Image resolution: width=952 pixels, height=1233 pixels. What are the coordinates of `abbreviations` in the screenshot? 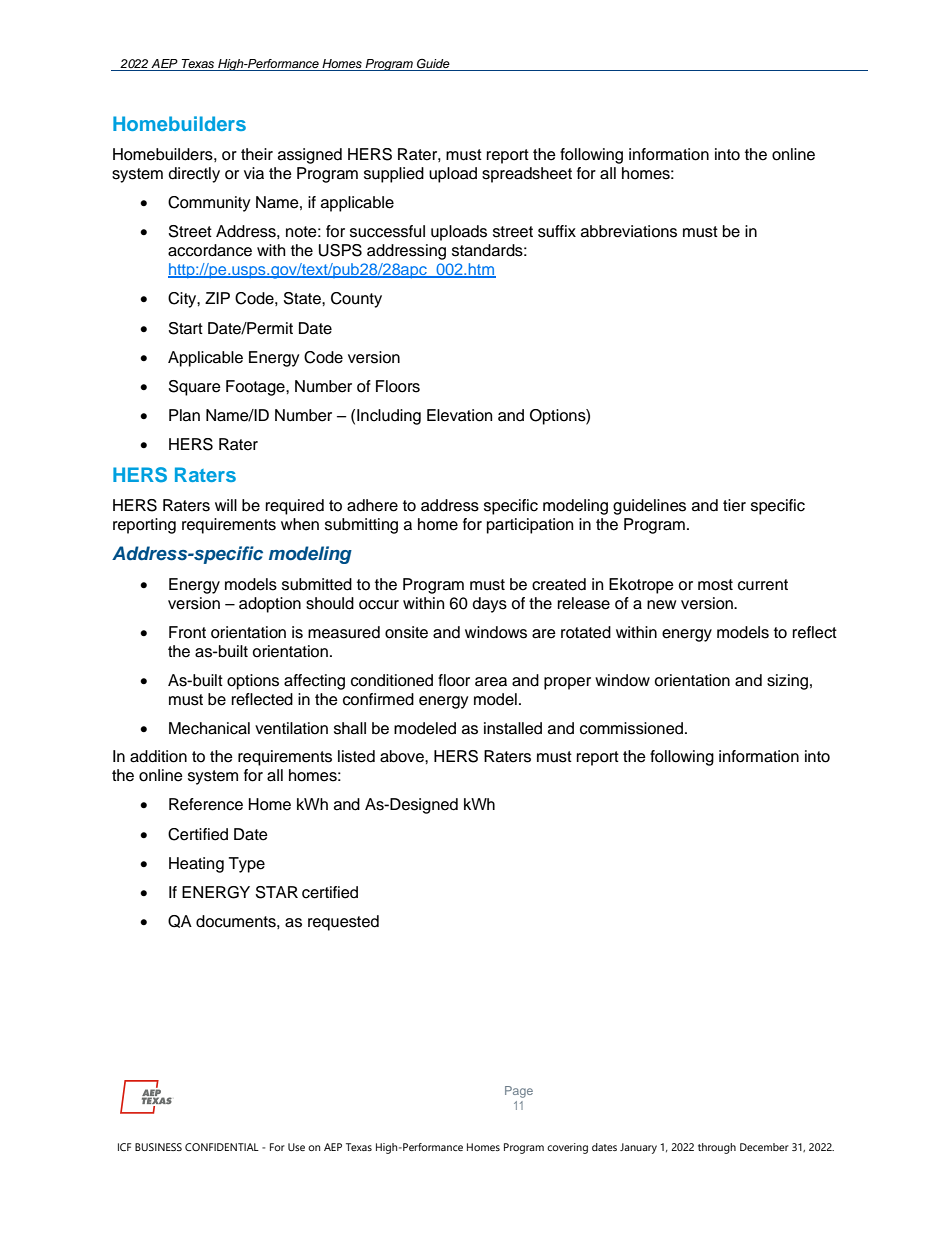 It's located at (629, 231).
